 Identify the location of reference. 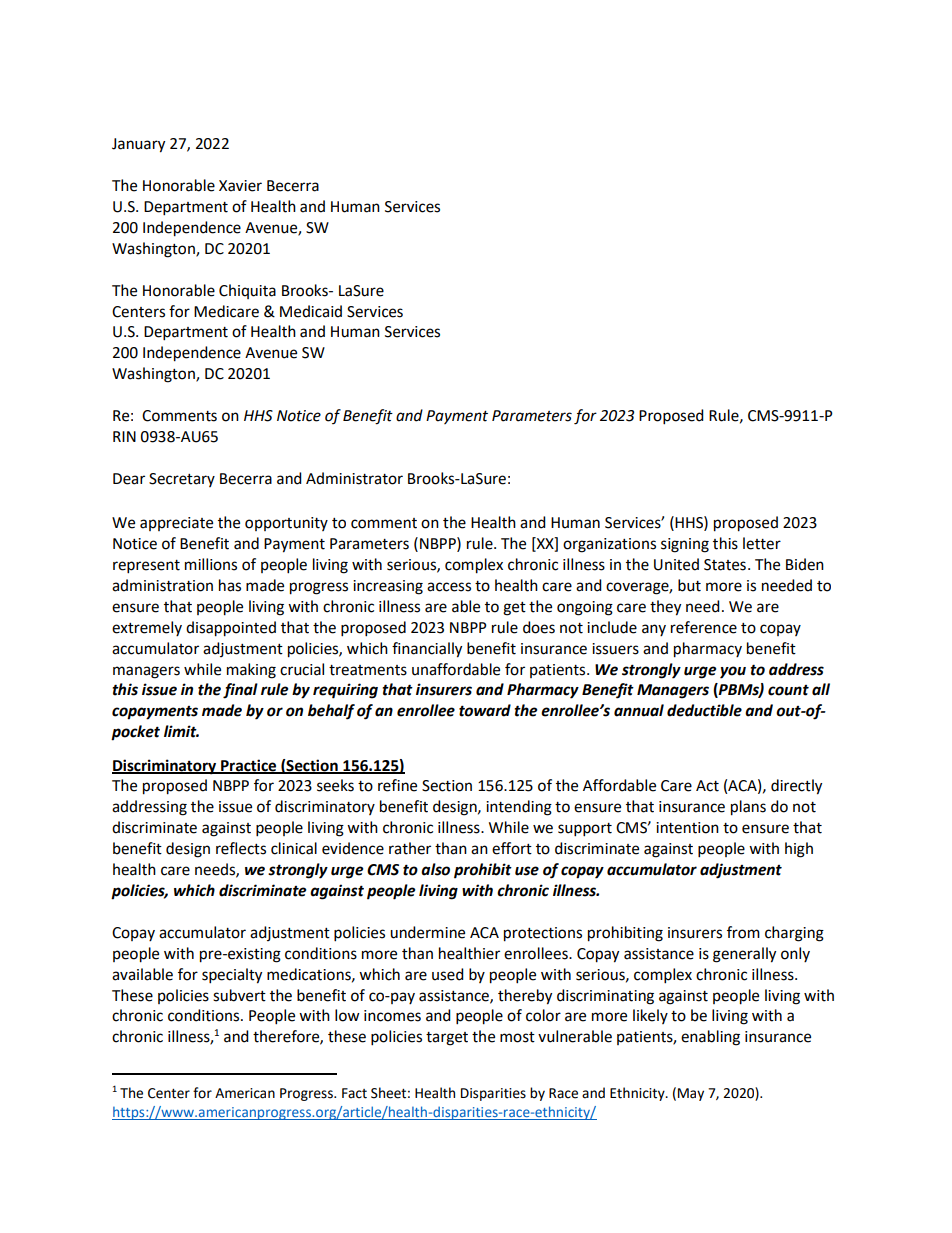
(704, 627).
